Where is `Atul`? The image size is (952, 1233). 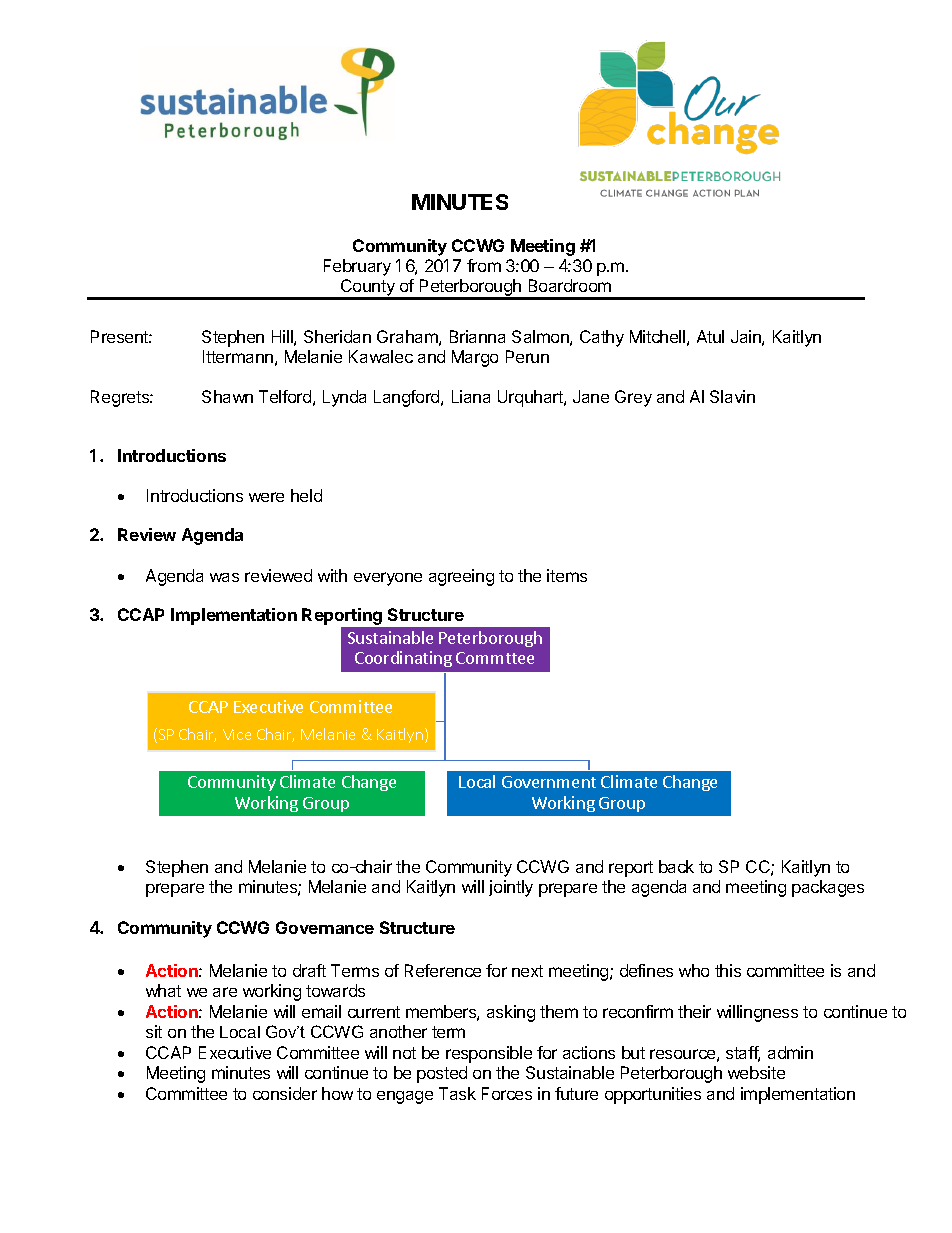
Atul is located at coordinates (710, 336).
